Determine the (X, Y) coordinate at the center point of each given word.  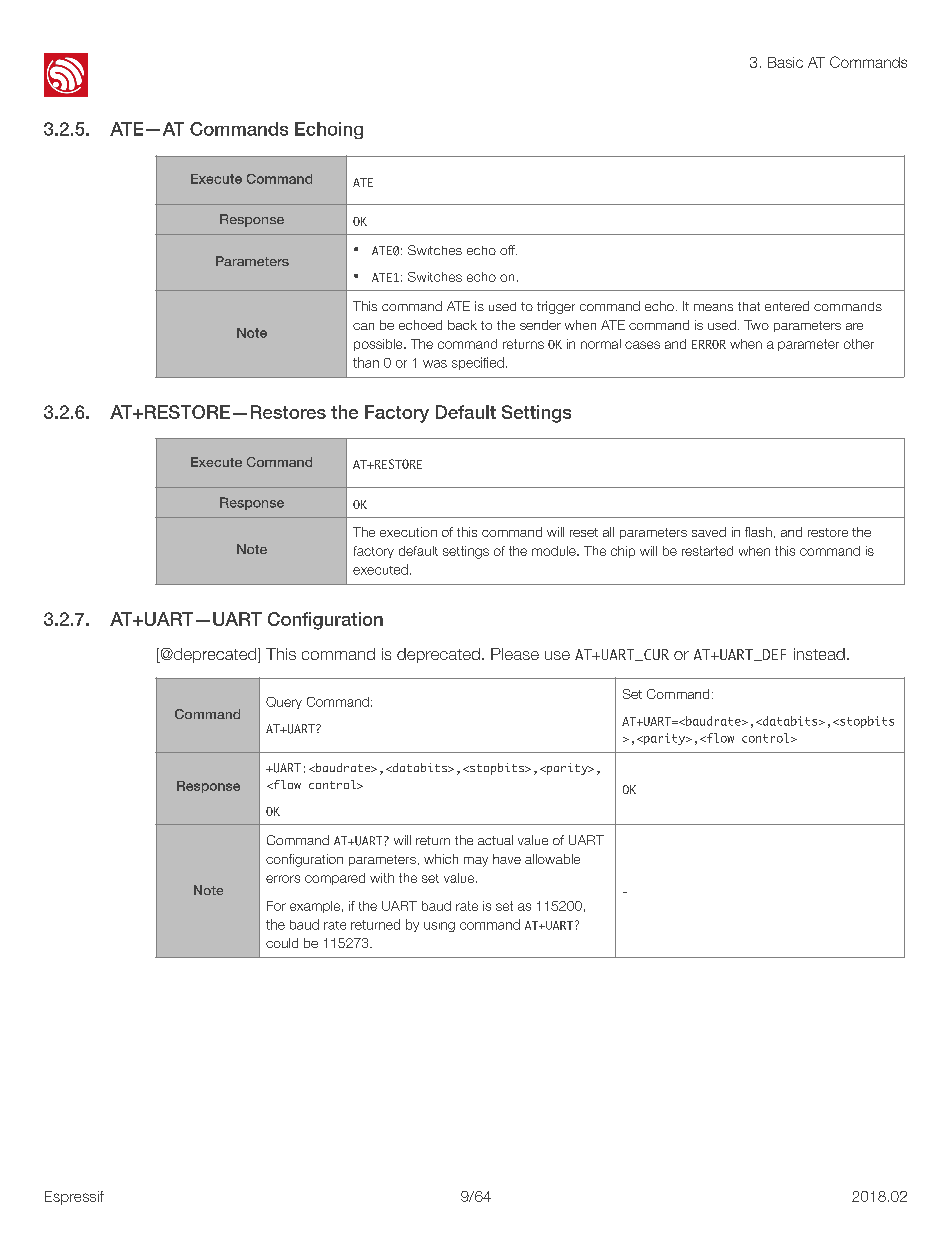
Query (284, 703)
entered (787, 306)
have (507, 859)
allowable (552, 859)
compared (335, 879)
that (749, 306)
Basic (785, 62)
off (508, 250)
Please (515, 654)
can (363, 326)
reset (584, 532)
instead (819, 654)
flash (758, 532)
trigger (556, 307)
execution (408, 532)
